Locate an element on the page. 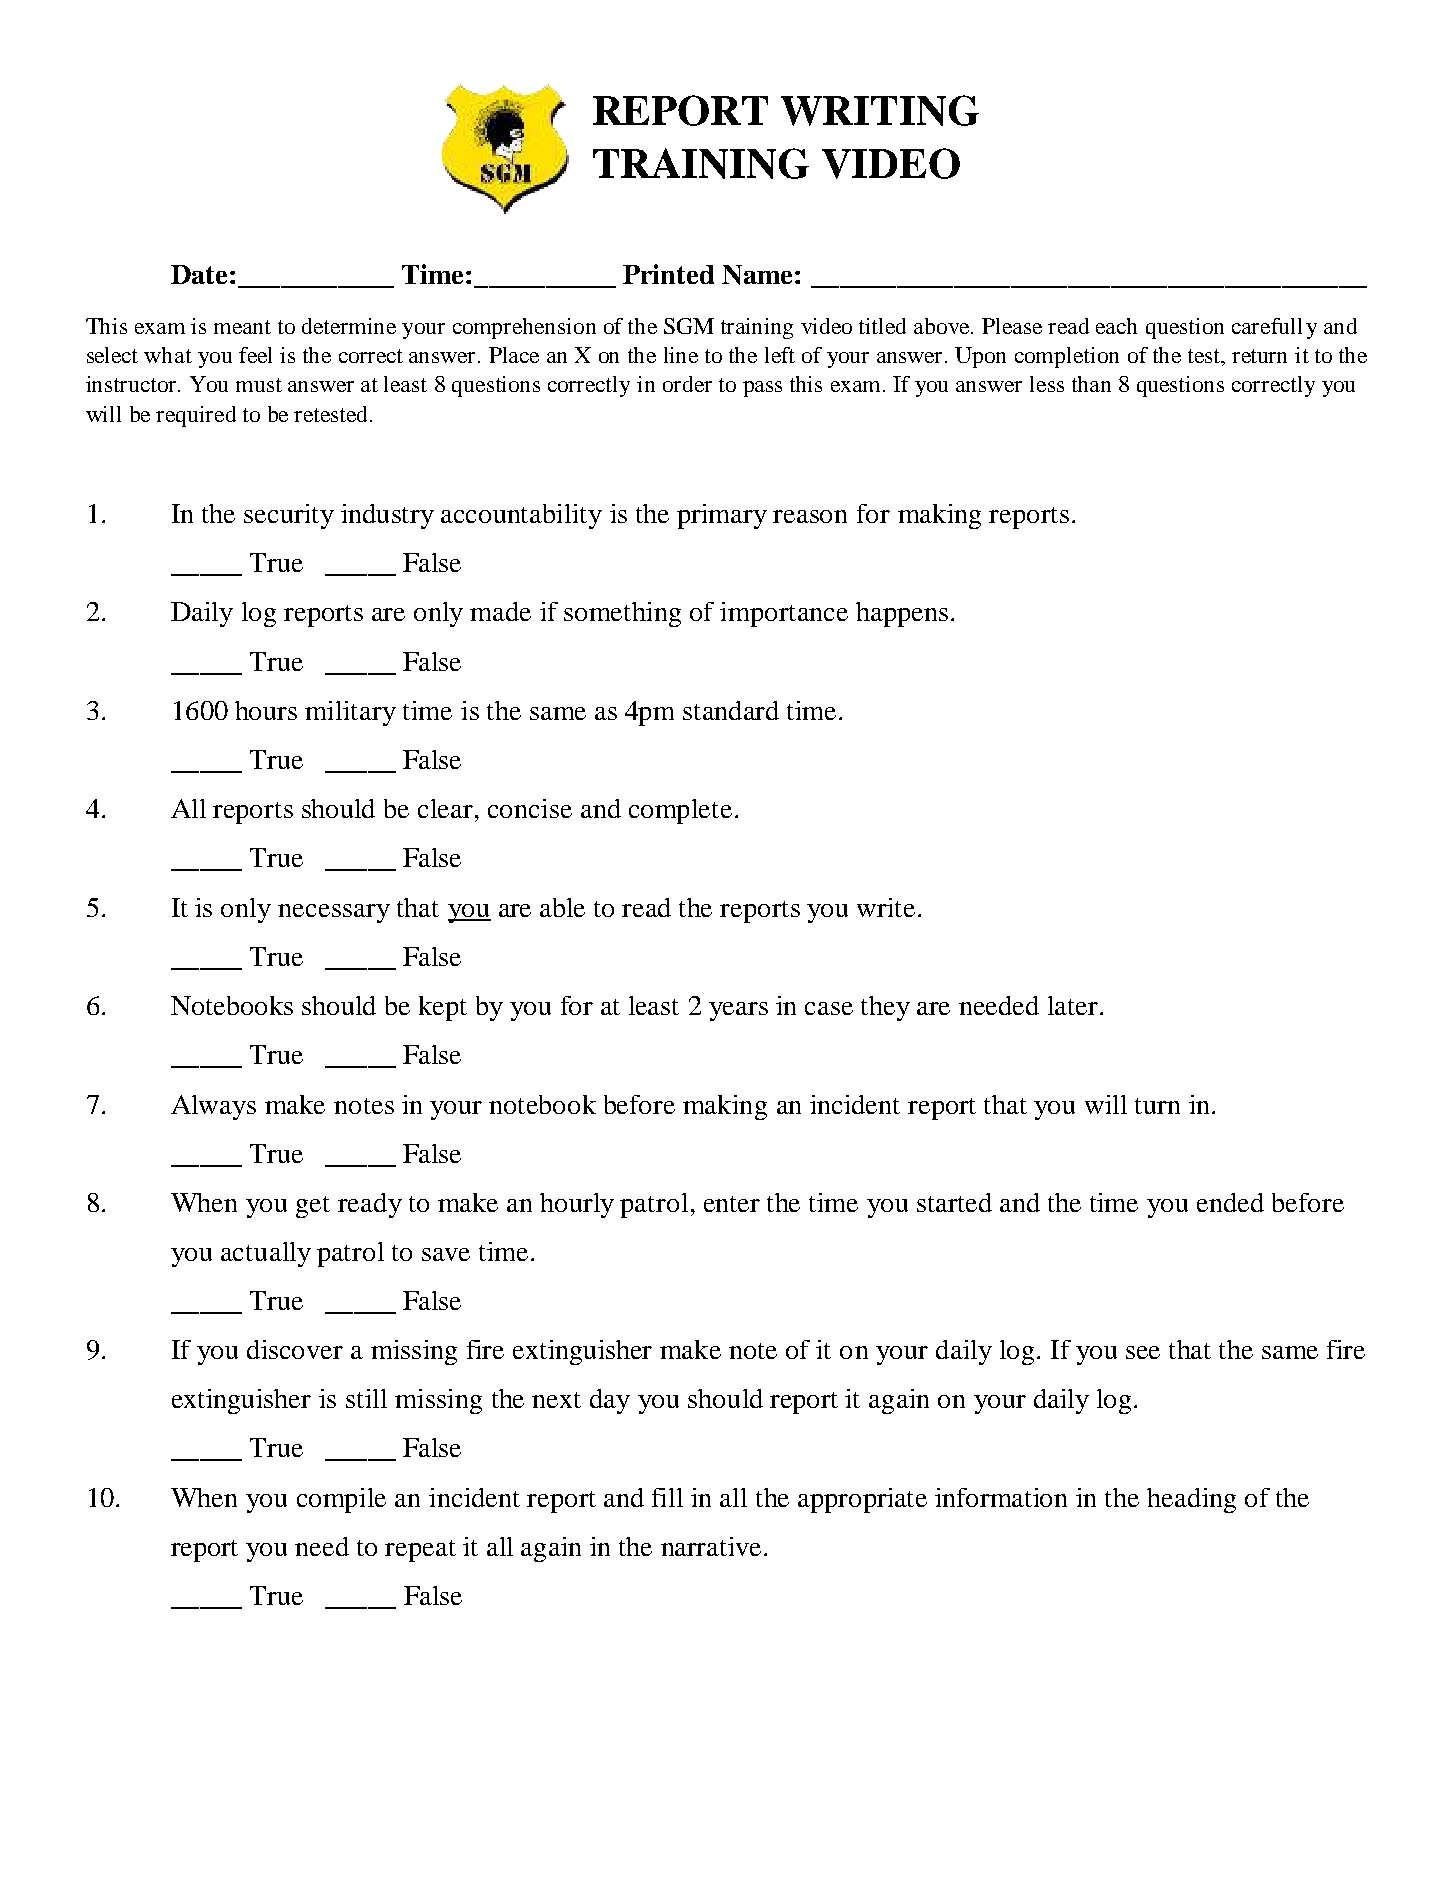  meant is located at coordinates (242, 327).
